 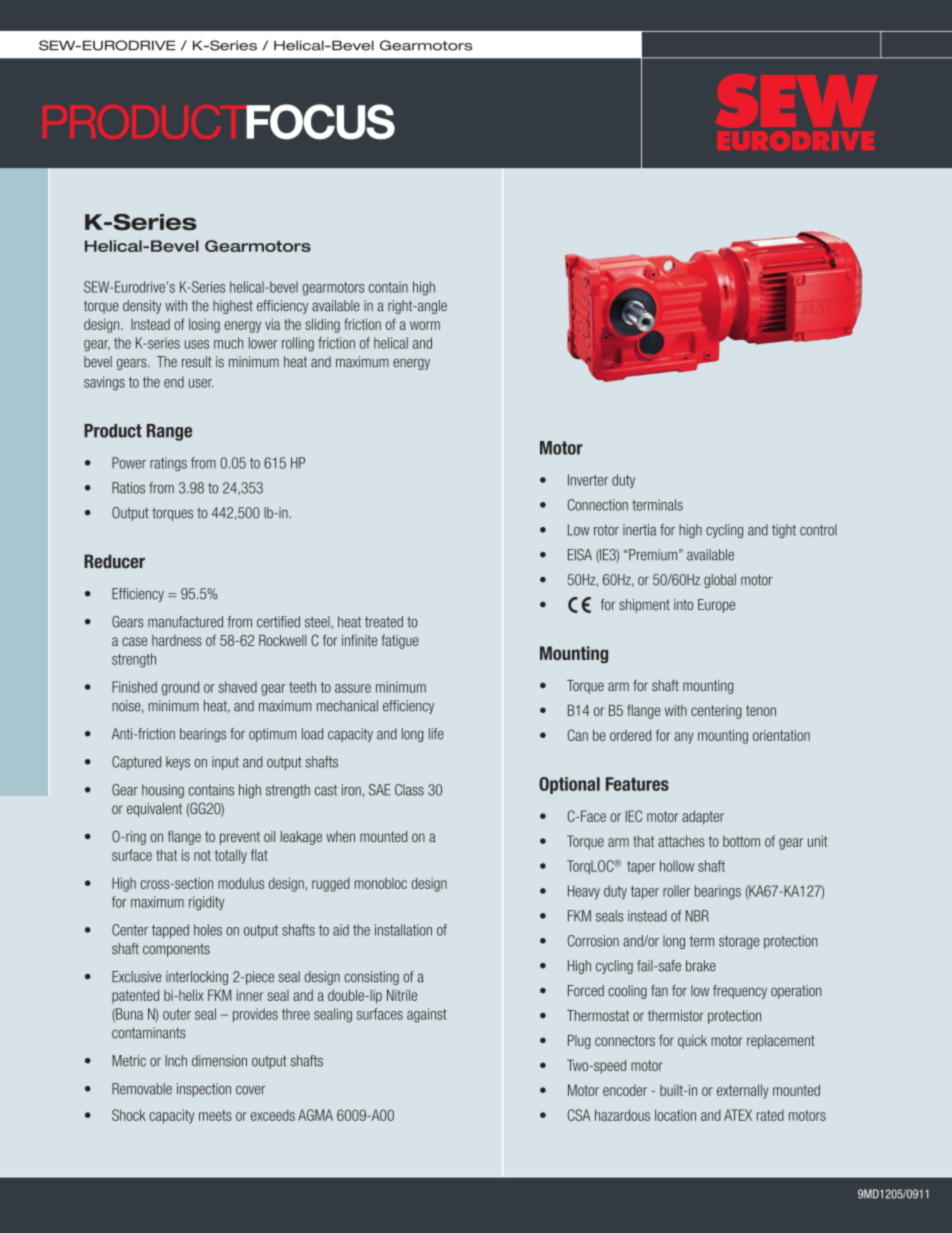 What do you see at coordinates (204, 1090) in the screenshot?
I see `inspection` at bounding box center [204, 1090].
